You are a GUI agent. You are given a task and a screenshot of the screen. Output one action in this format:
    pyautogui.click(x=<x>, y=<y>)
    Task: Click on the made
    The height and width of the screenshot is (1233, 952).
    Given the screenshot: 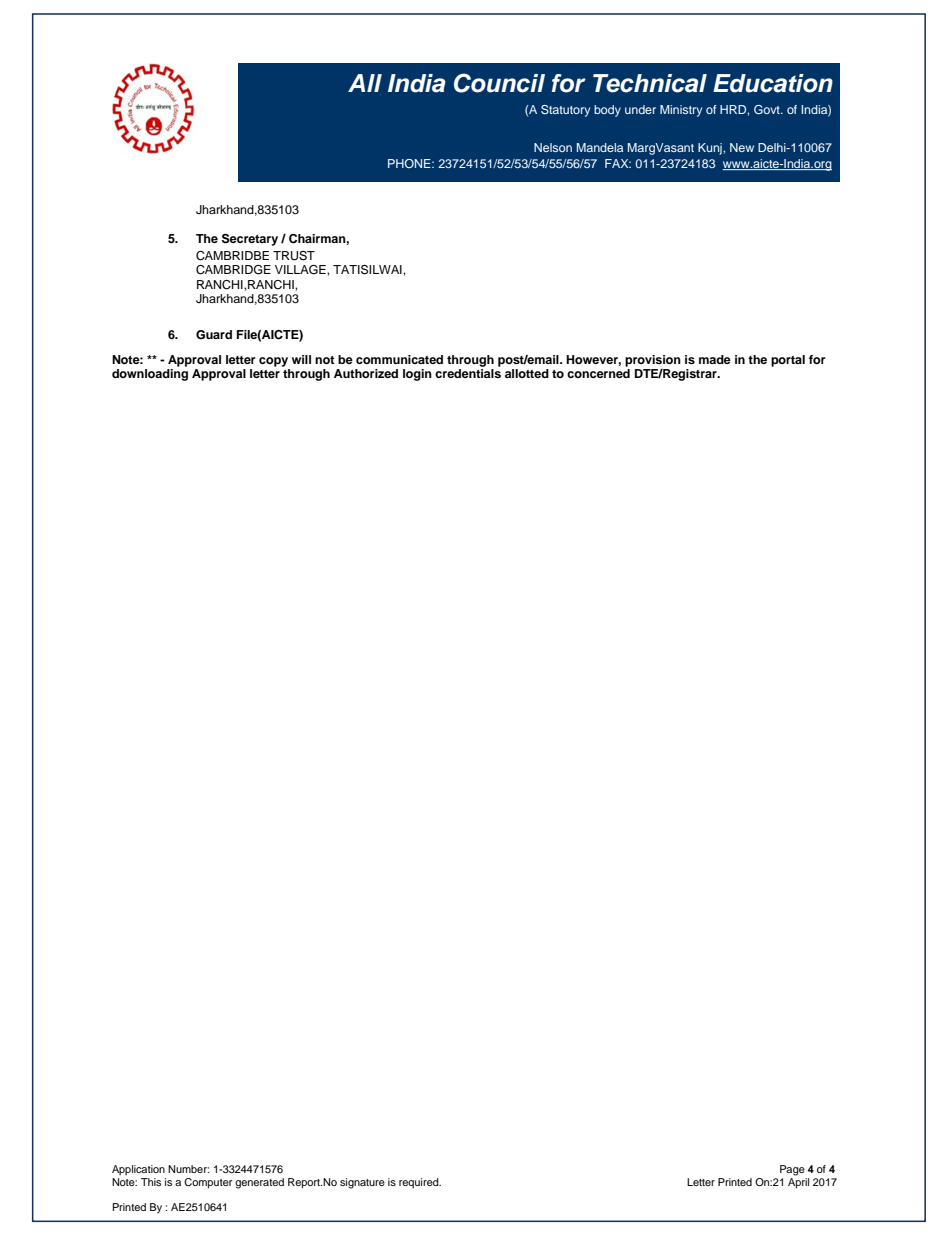 What is the action you would take?
    pyautogui.click(x=715, y=359)
